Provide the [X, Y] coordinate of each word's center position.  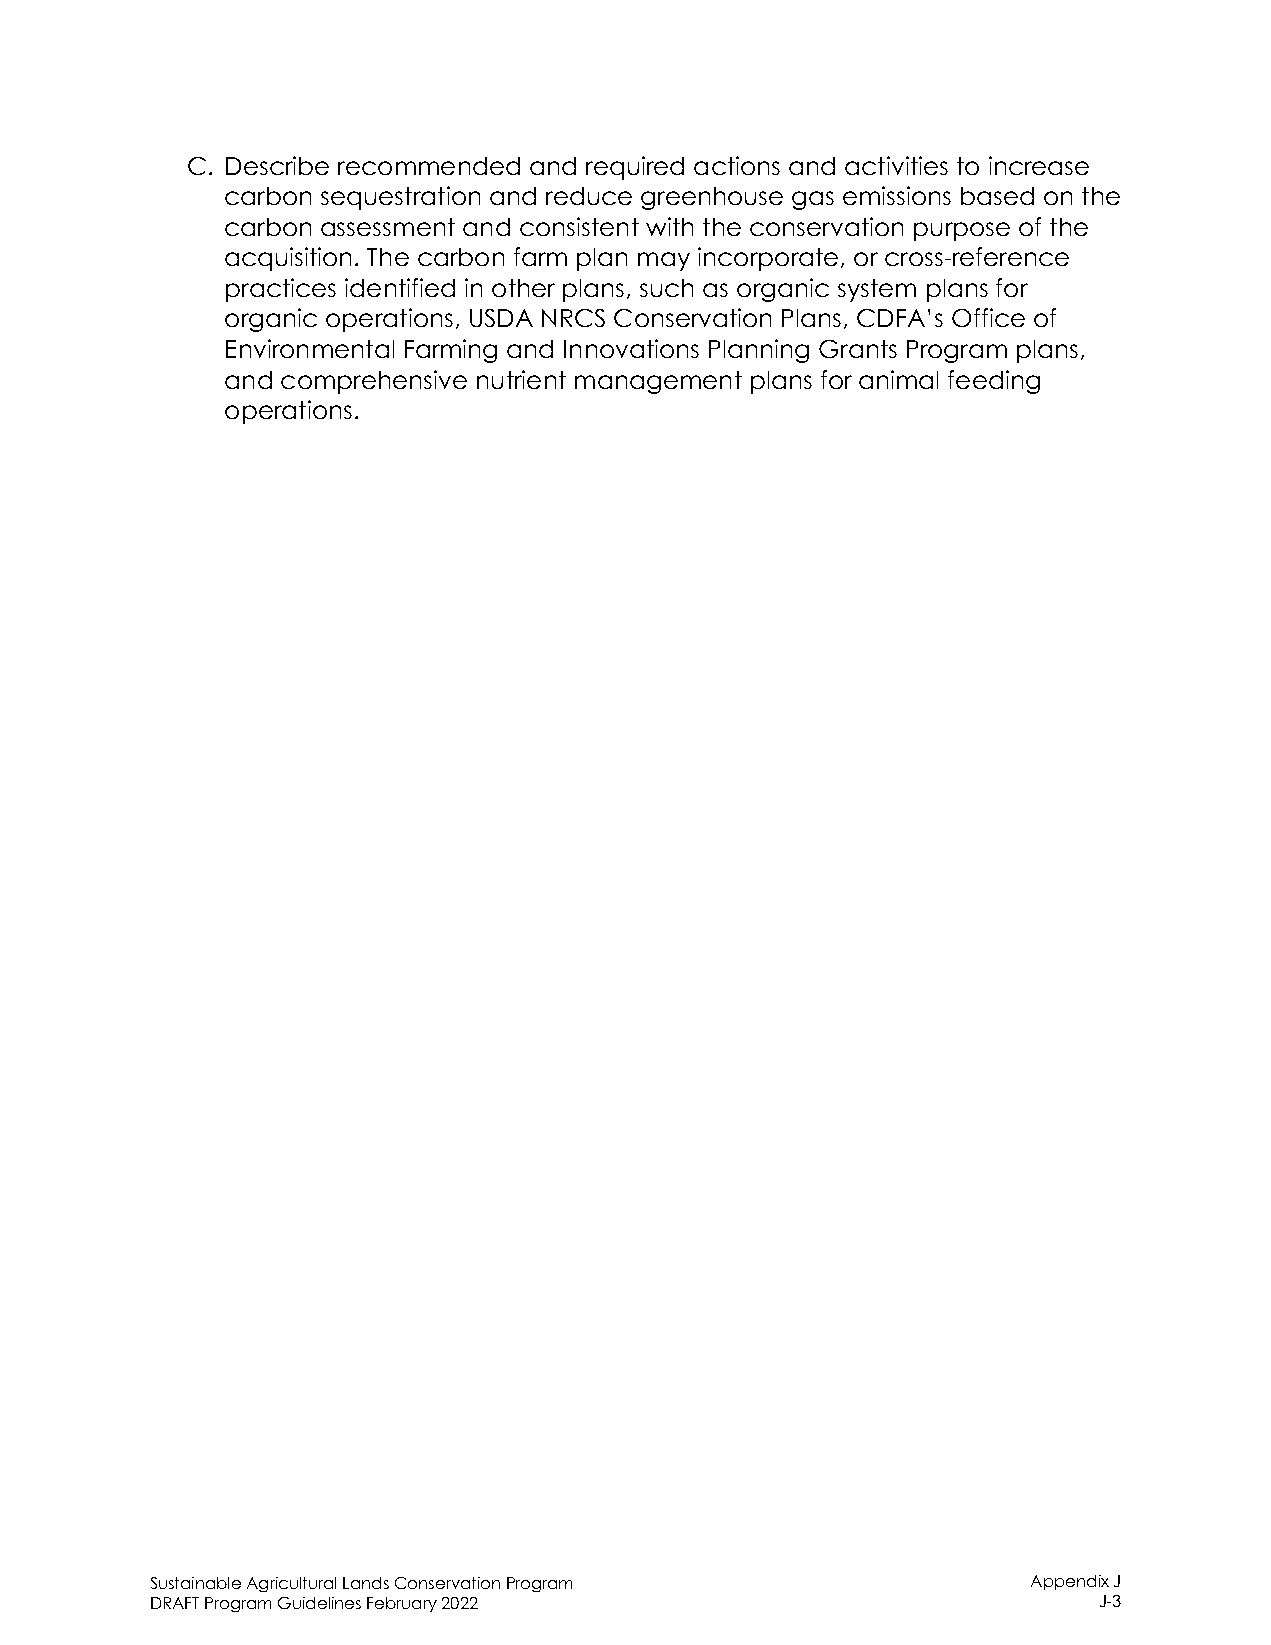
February [402, 1604]
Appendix [1070, 1582]
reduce [589, 196]
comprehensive [374, 382]
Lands [366, 1583]
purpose [962, 231]
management [658, 382]
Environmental [310, 348]
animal [898, 379]
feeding [994, 382]
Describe [277, 165]
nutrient [521, 379]
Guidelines [319, 1603]
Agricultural [291, 1584]
